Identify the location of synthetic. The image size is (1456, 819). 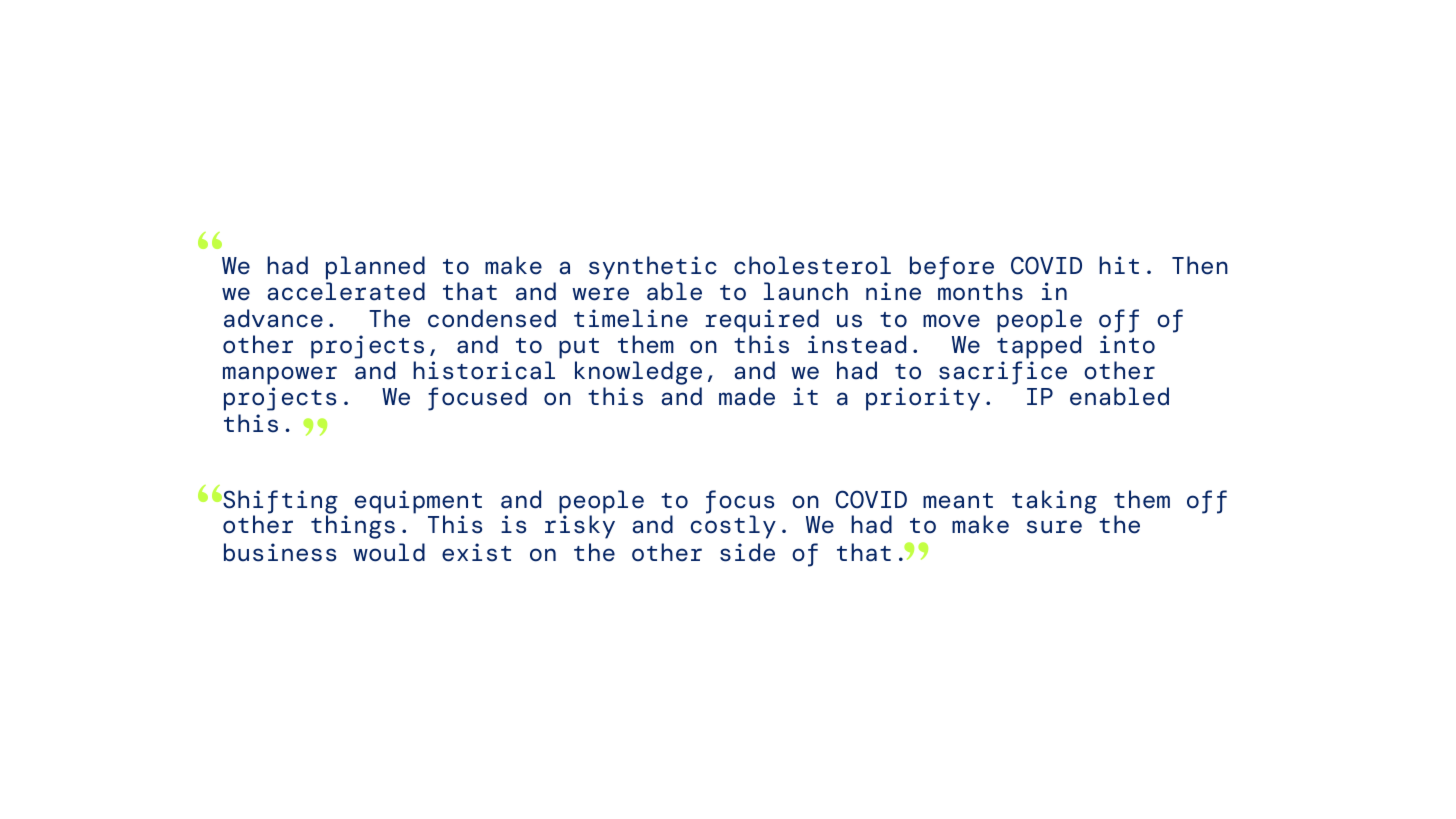
(653, 269).
